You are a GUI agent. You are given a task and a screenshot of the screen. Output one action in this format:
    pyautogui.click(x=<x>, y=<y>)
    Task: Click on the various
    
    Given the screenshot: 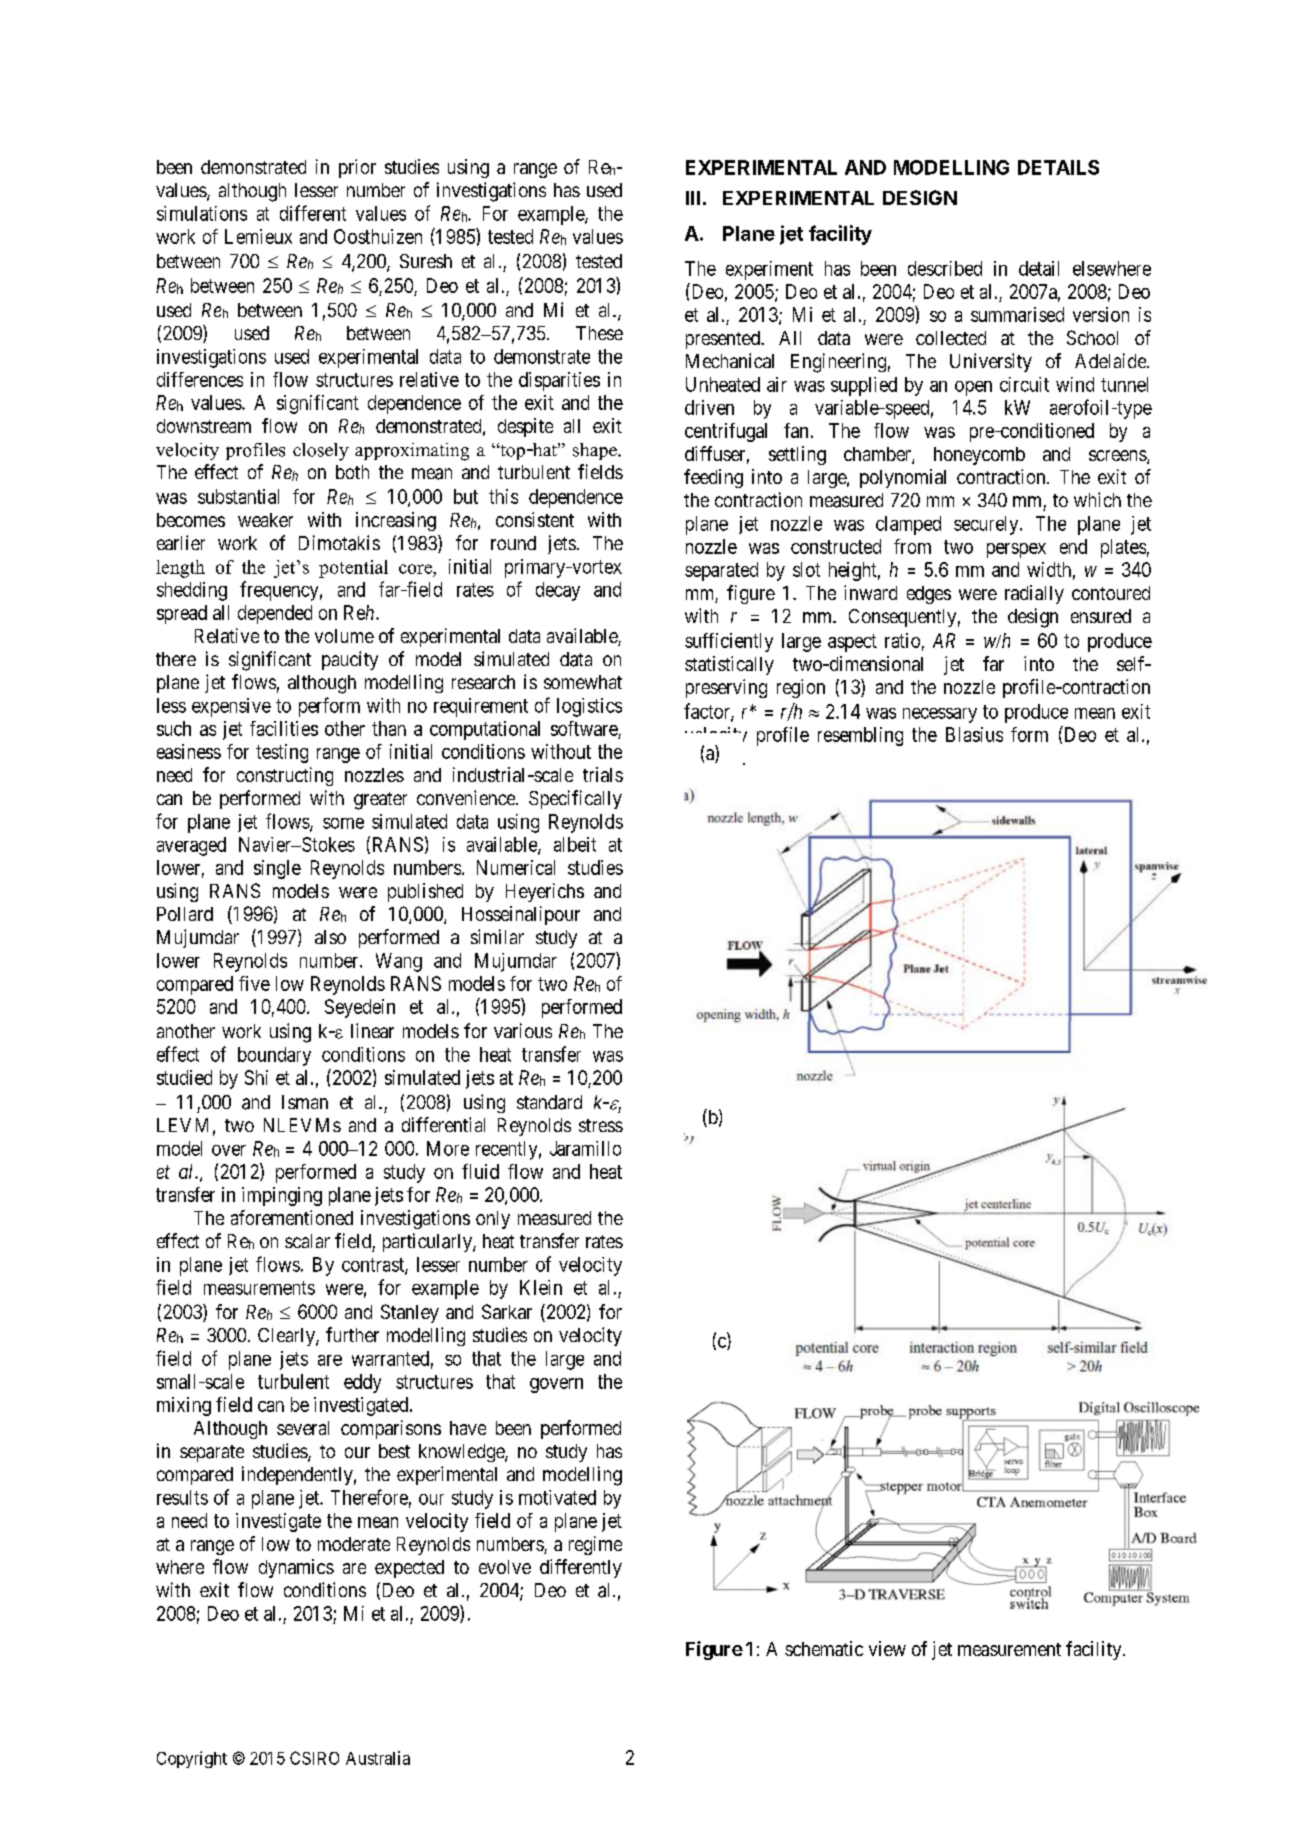 What is the action you would take?
    pyautogui.click(x=523, y=1030)
